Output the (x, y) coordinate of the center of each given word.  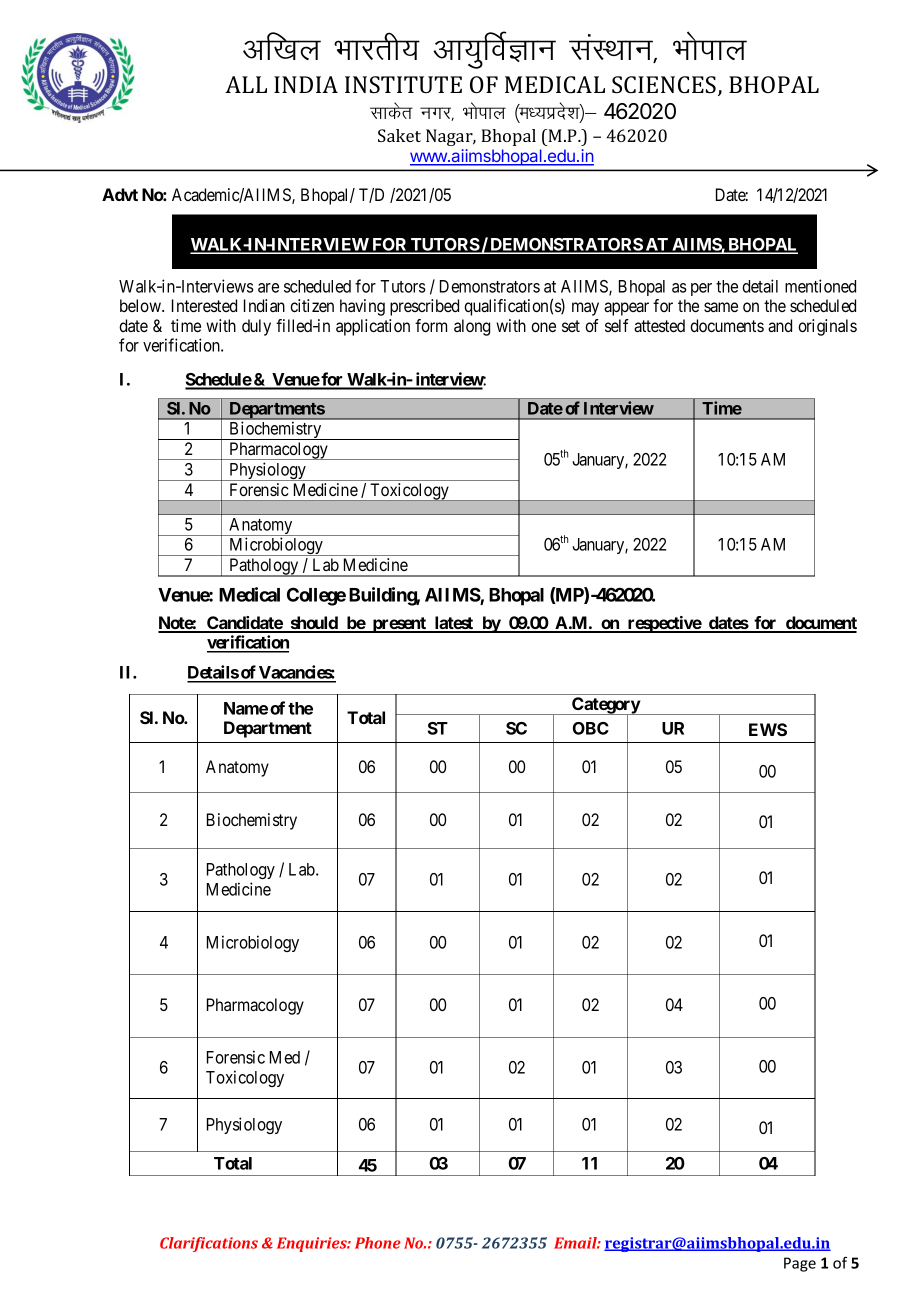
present (399, 625)
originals (827, 327)
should (314, 624)
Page (800, 1264)
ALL (246, 84)
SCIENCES (665, 86)
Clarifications (209, 1244)
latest (454, 624)
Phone (378, 1243)
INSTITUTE (403, 84)
